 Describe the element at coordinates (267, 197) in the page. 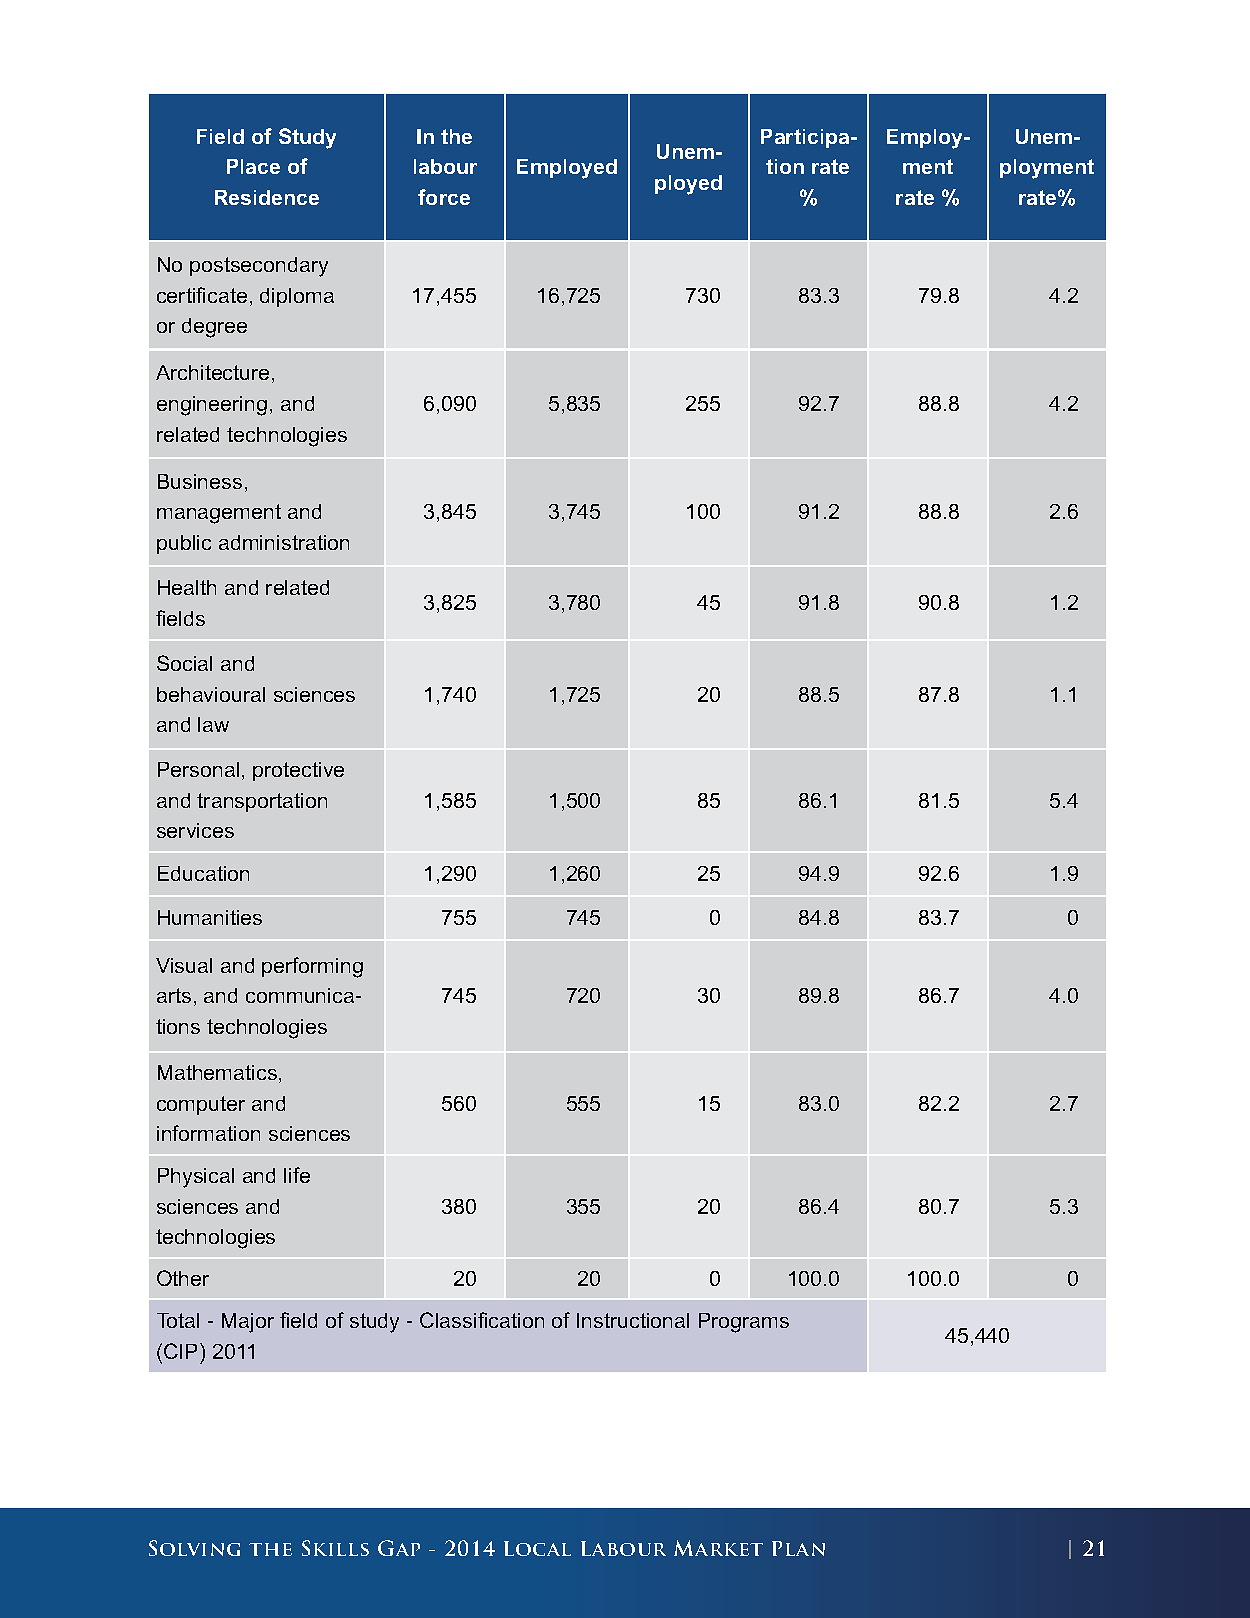

I see `Residence` at that location.
